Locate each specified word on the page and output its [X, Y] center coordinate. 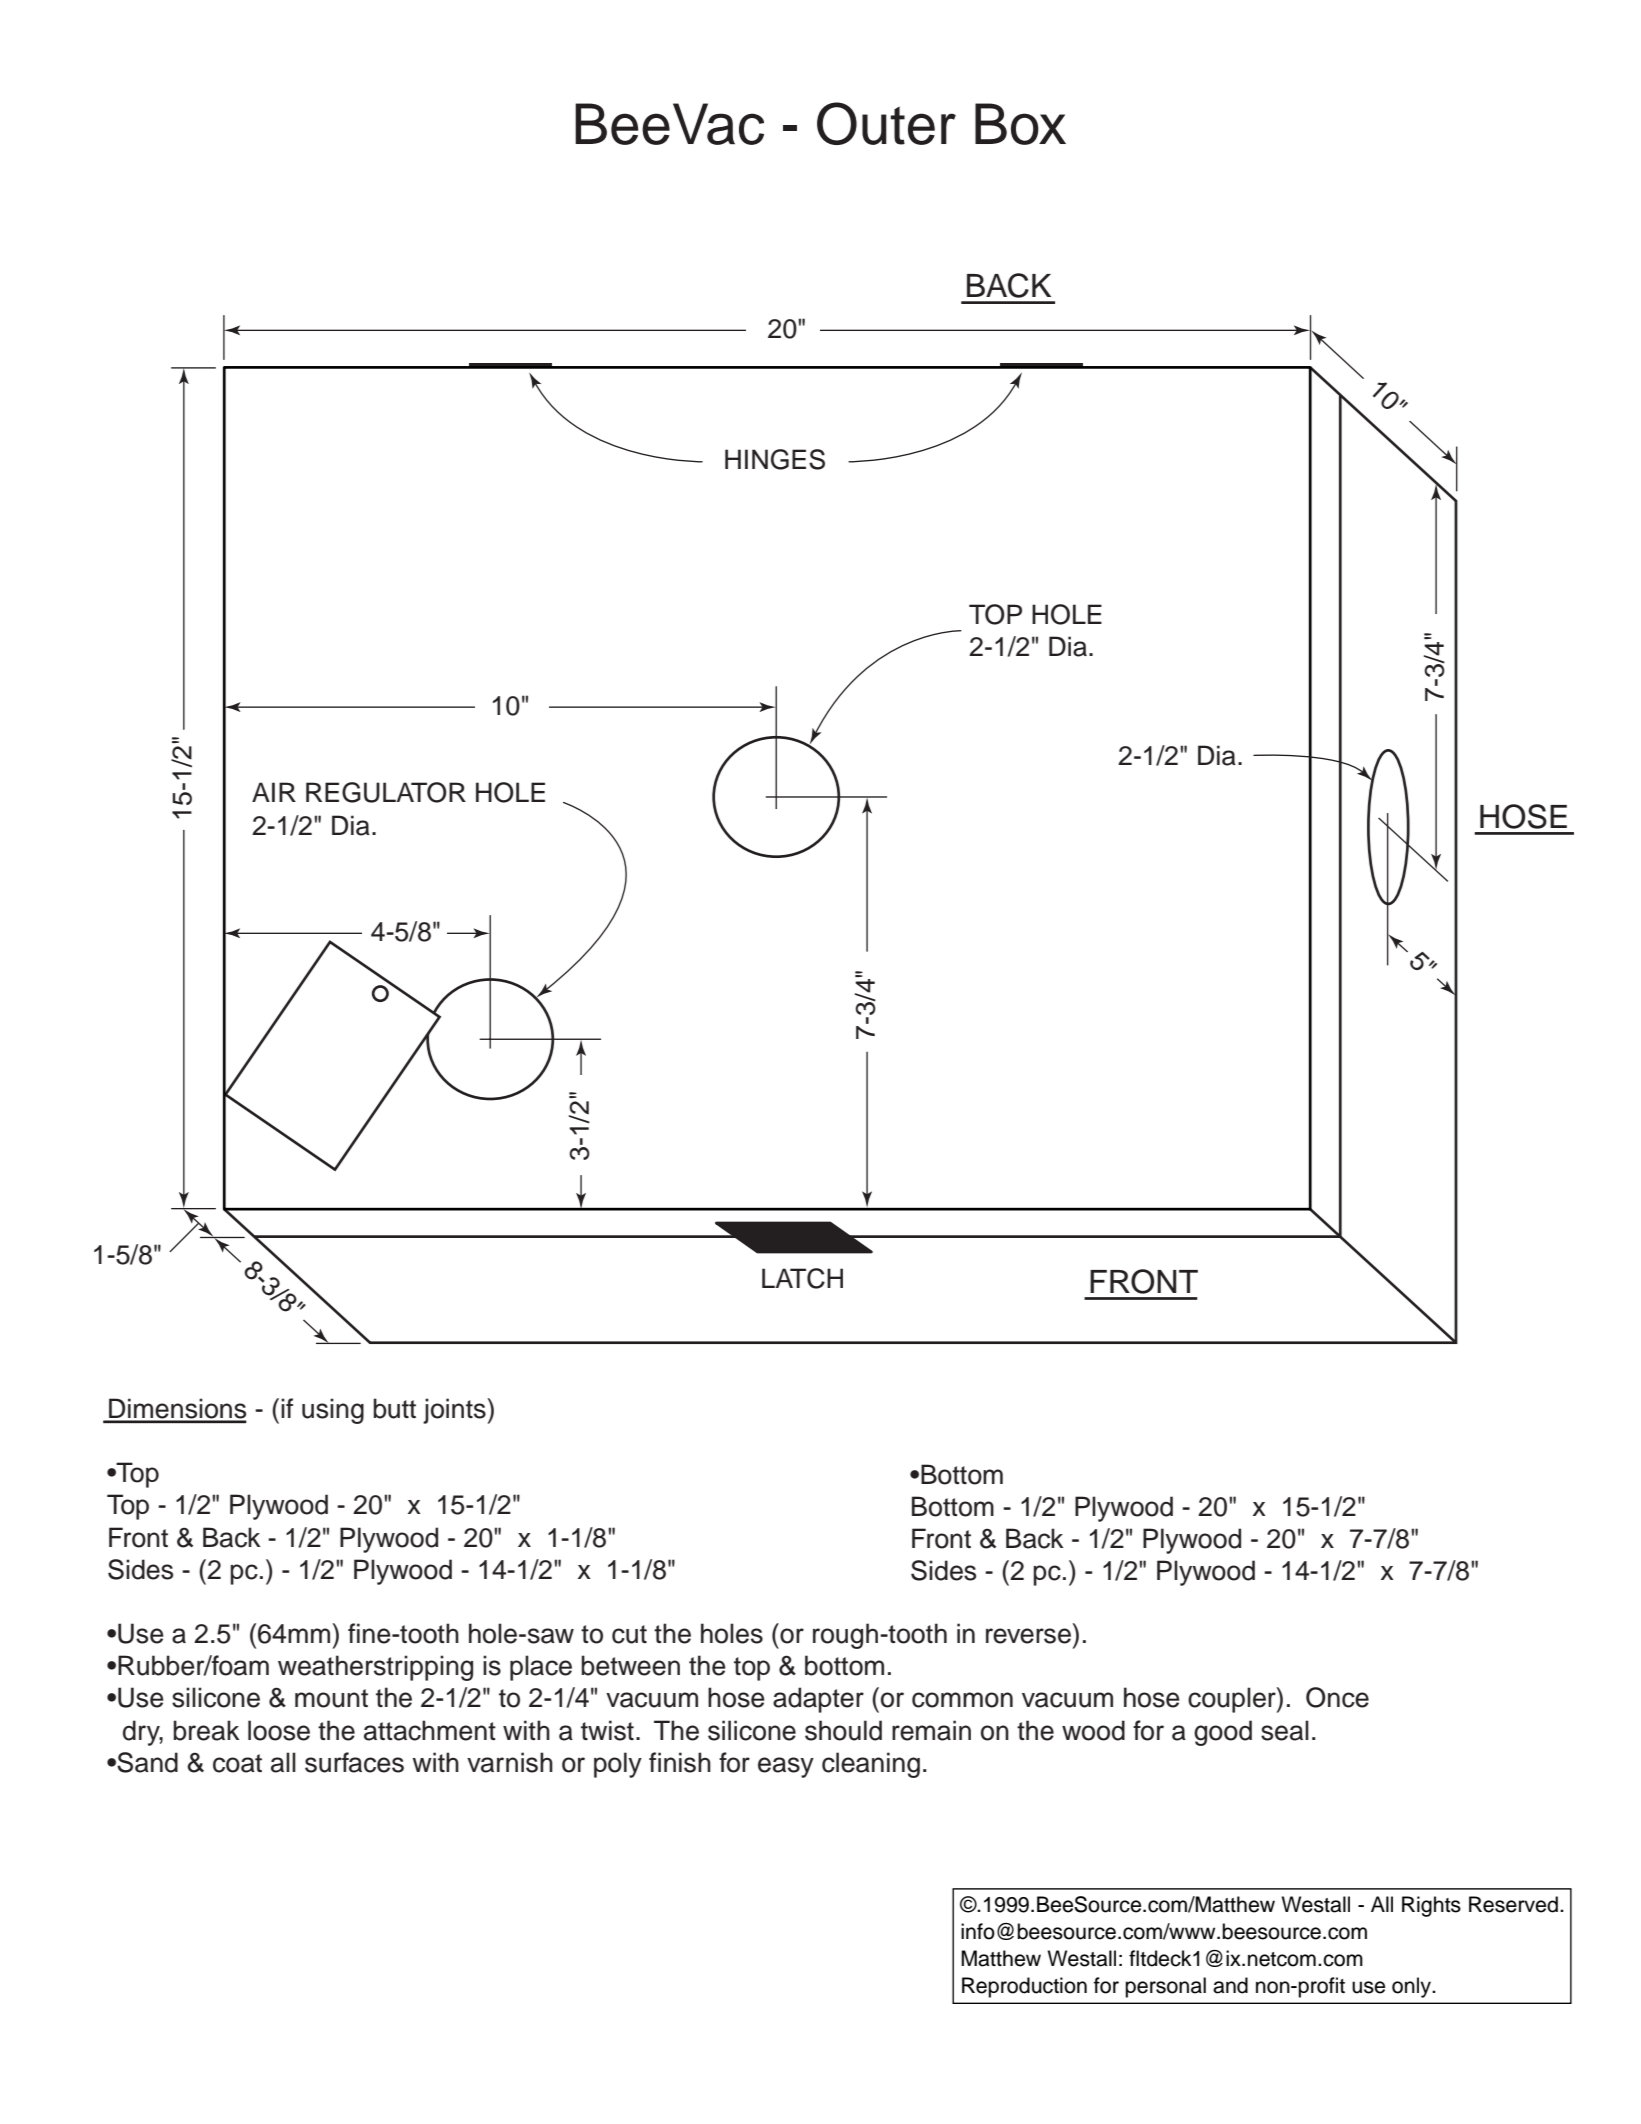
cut [629, 1634]
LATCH [802, 1278]
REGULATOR [386, 792]
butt [394, 1408]
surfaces [354, 1762]
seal [1285, 1730]
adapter [818, 1700]
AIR [274, 792]
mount [331, 1698]
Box [1020, 124]
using [333, 1411]
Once [1337, 1697]
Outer [886, 123]
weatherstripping [375, 1668]
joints [455, 1411]
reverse [1028, 1636]
